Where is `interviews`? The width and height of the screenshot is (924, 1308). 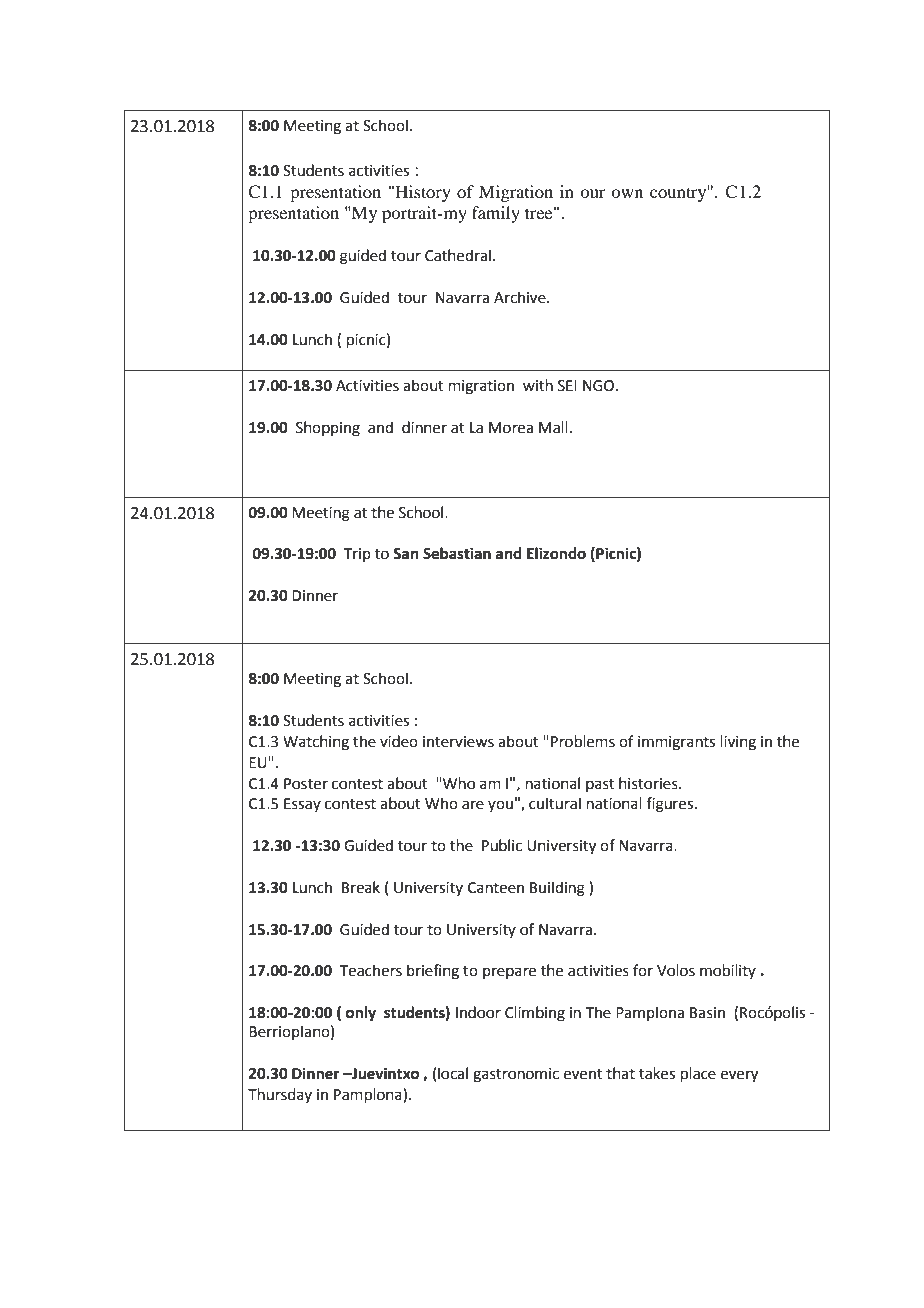 interviews is located at coordinates (458, 742).
